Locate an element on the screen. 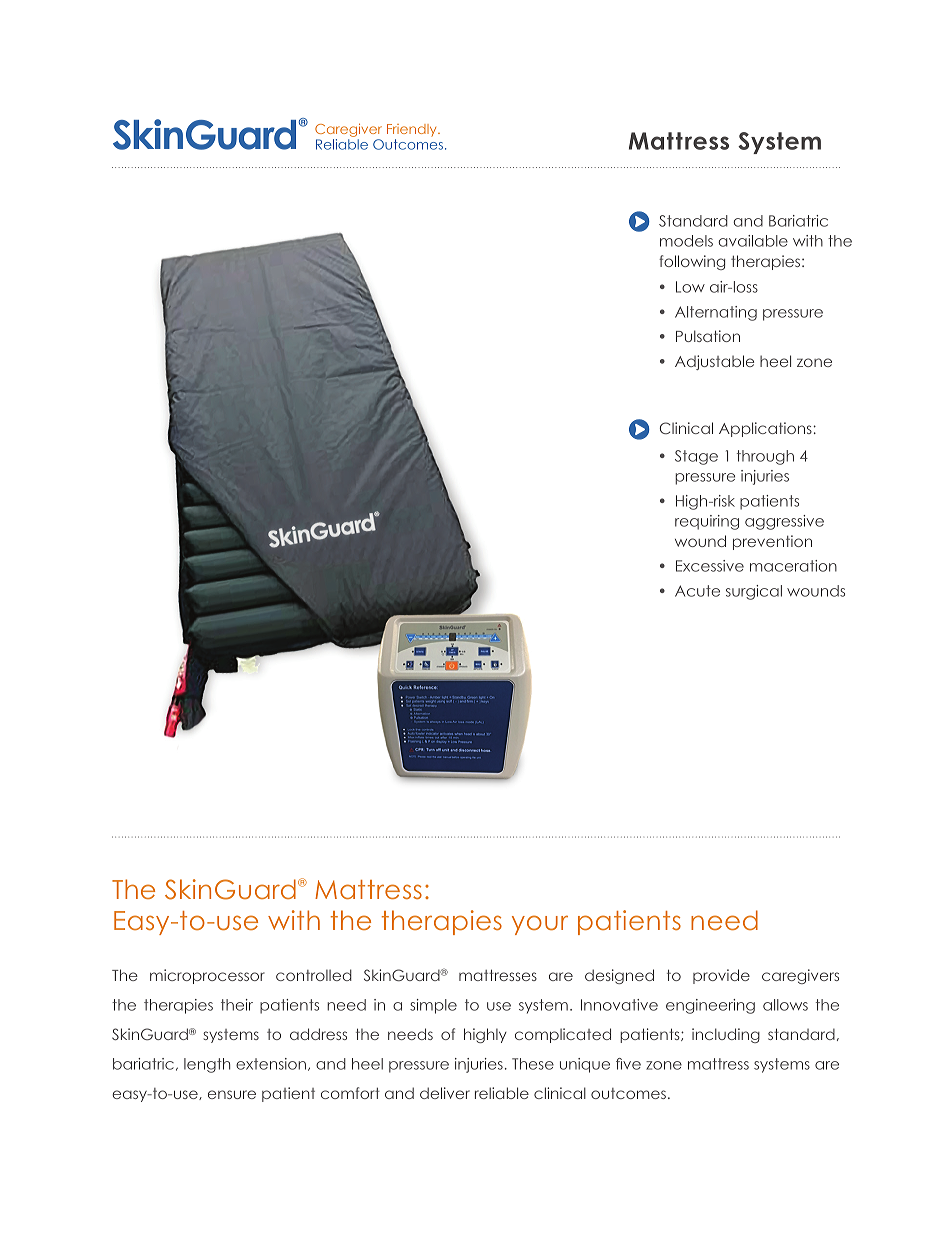 Image resolution: width=952 pixels, height=1233 pixels. available is located at coordinates (753, 241).
